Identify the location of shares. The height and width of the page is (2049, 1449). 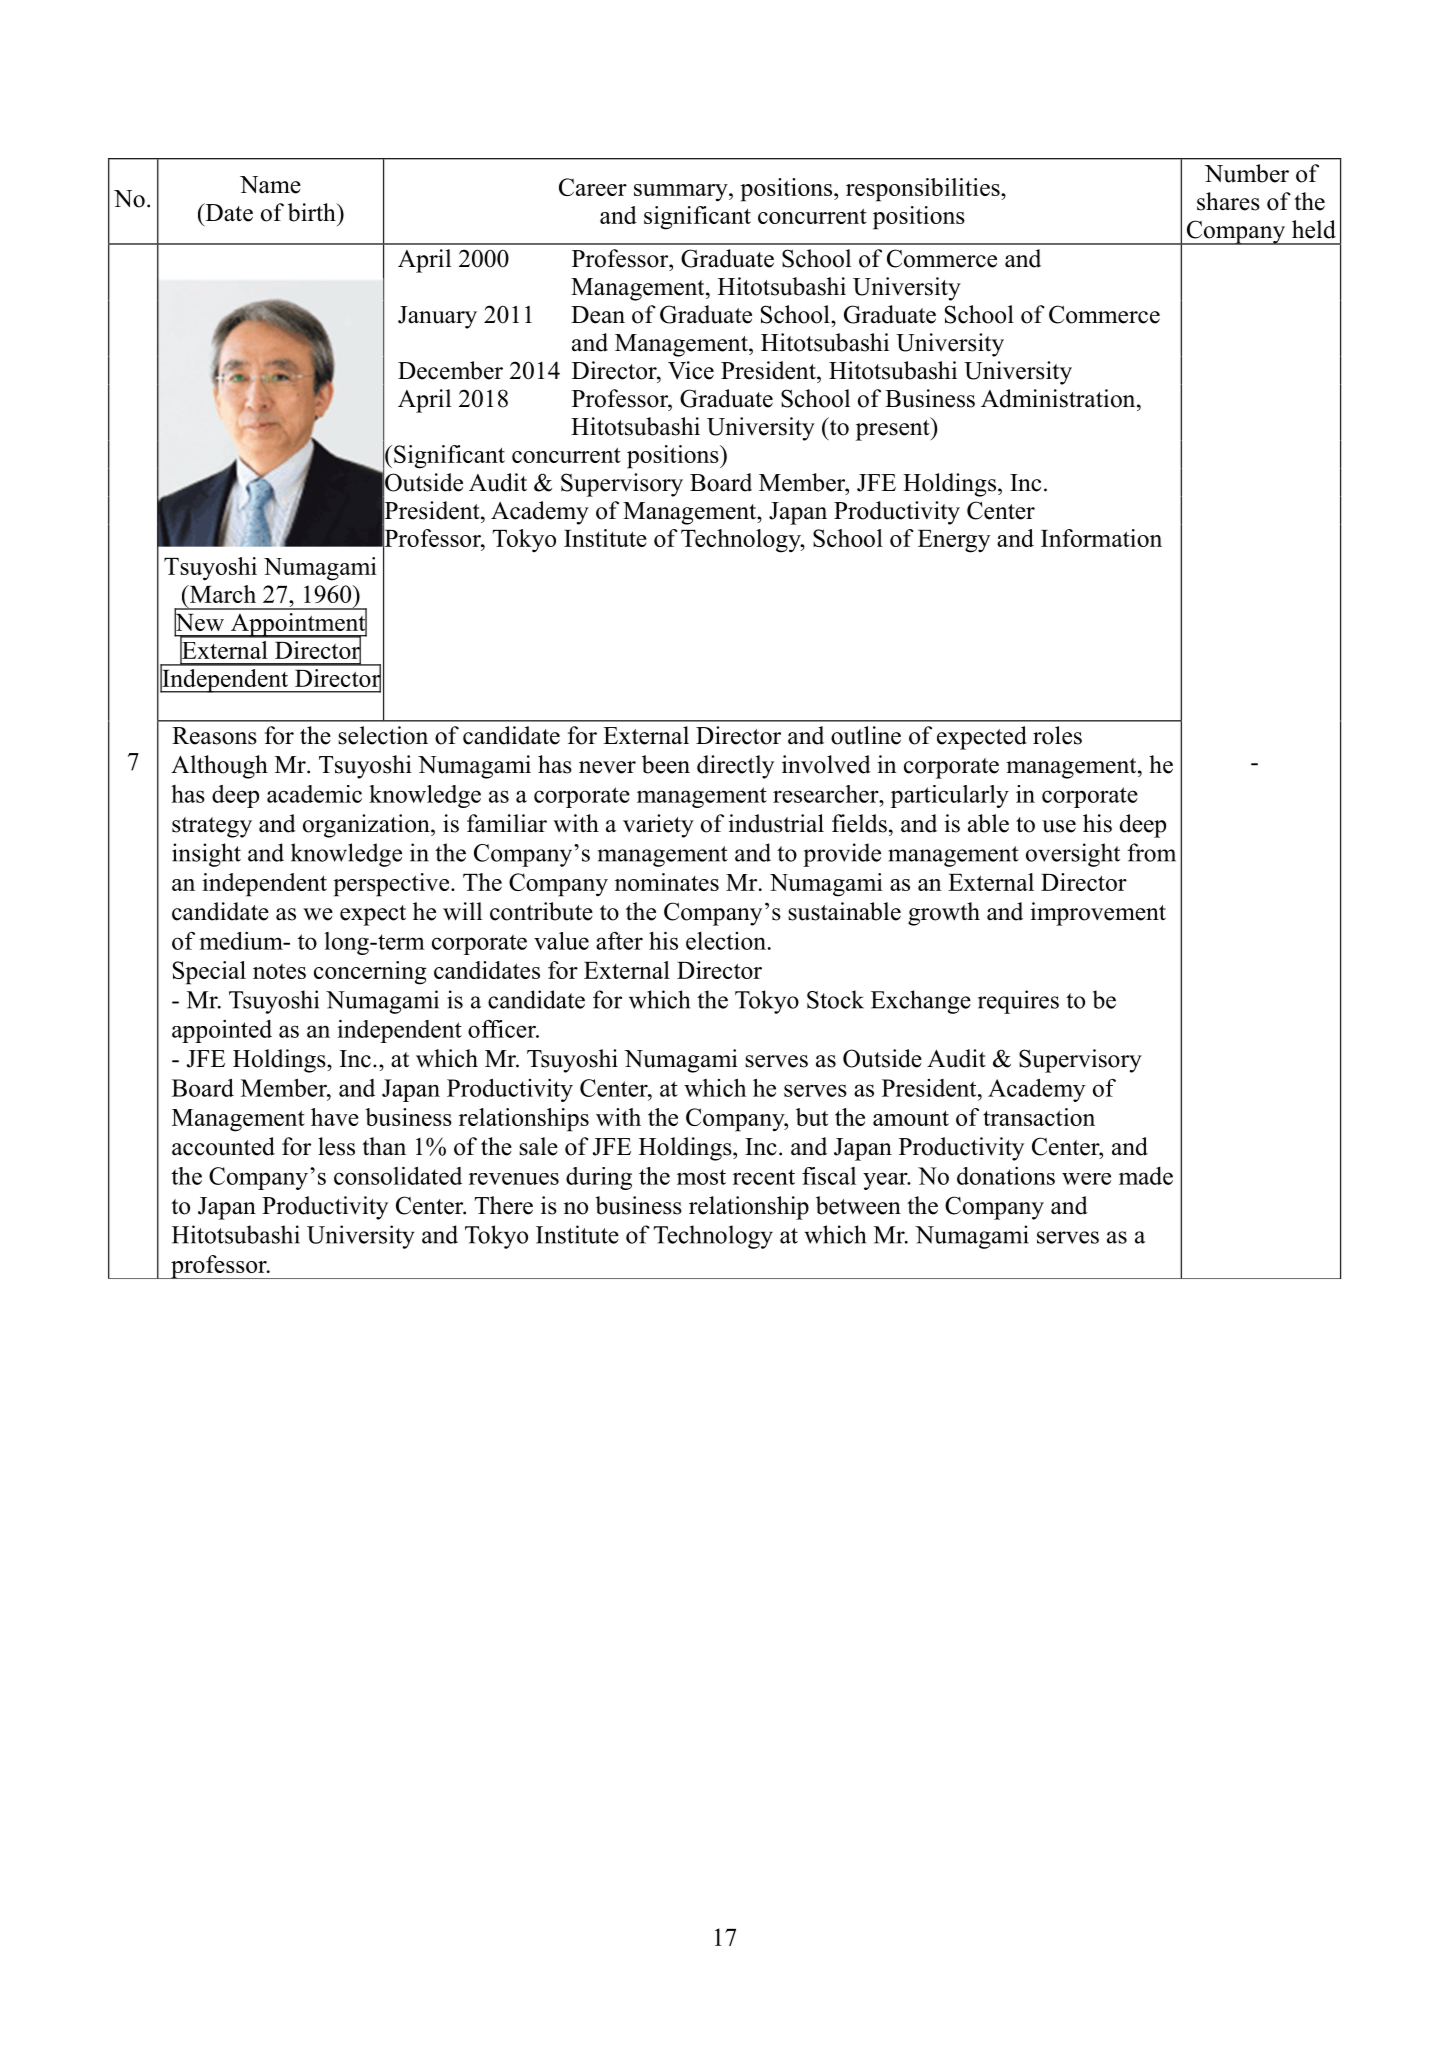
(1228, 201).
